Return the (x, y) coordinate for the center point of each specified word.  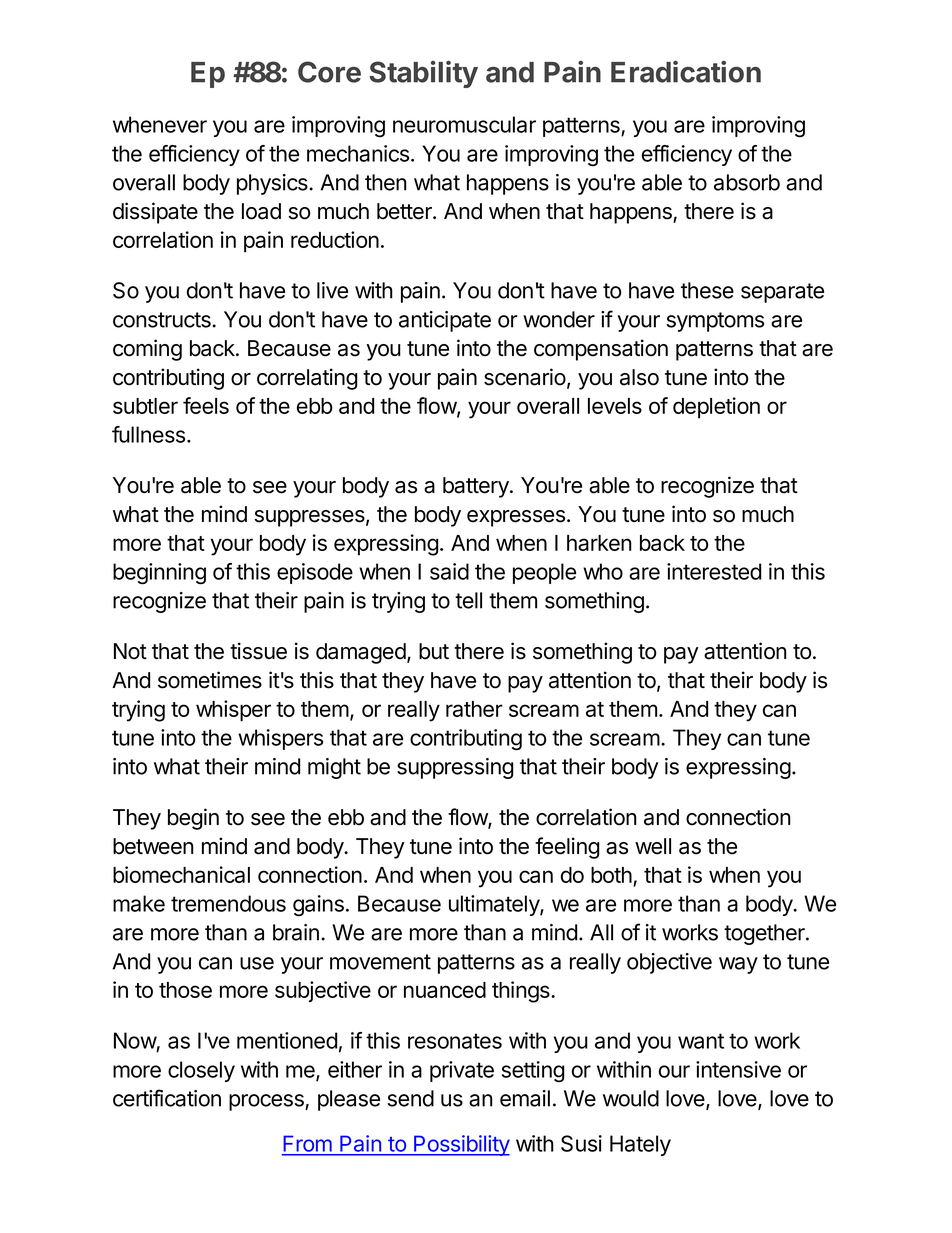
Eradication (686, 71)
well (653, 846)
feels (206, 405)
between (153, 846)
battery (477, 487)
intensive (738, 1069)
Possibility (461, 1145)
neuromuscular (464, 124)
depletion (716, 408)
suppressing (455, 768)
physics (273, 184)
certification (167, 1098)
